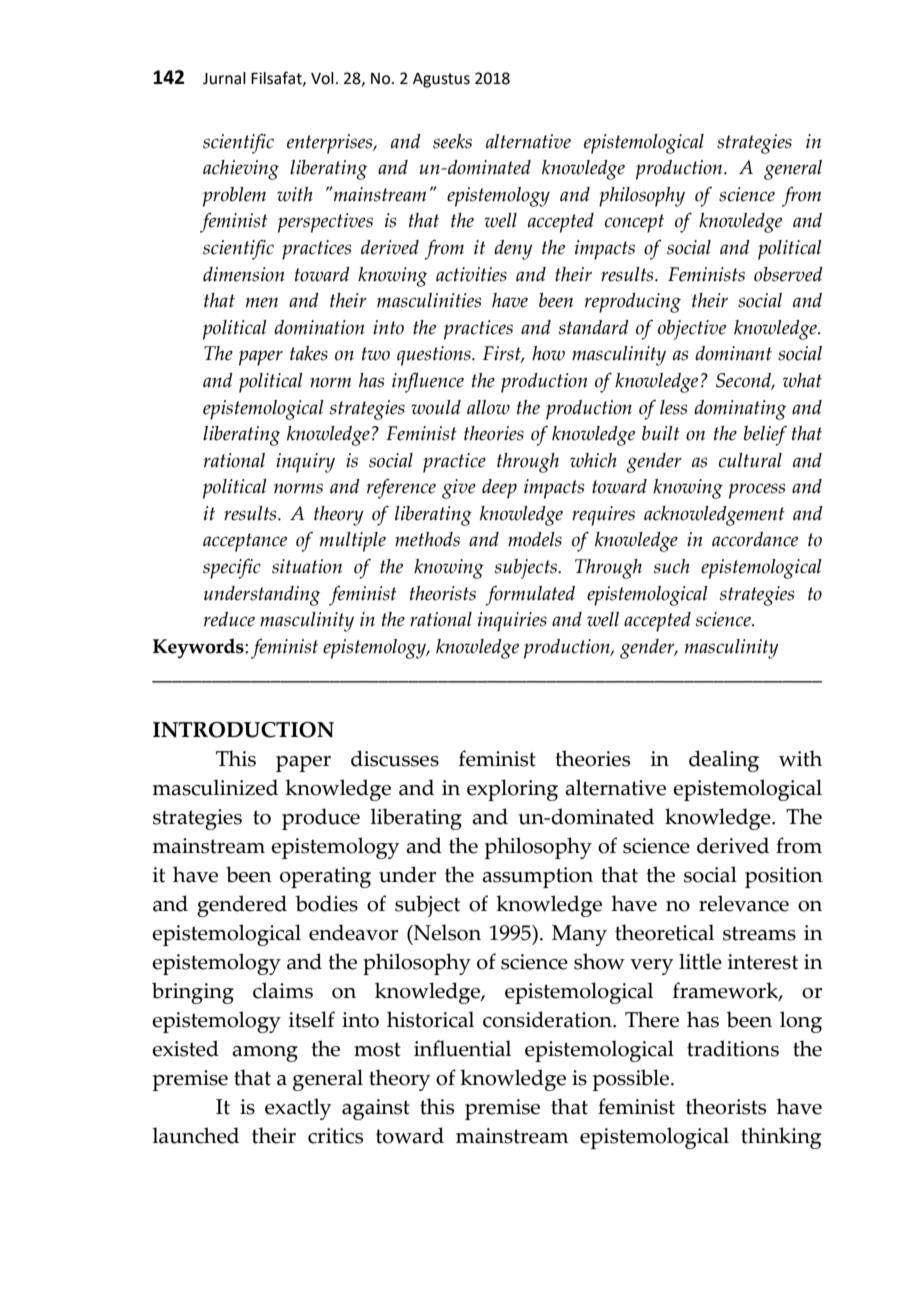 The image size is (924, 1305). I want to click on dominant, so click(733, 353).
